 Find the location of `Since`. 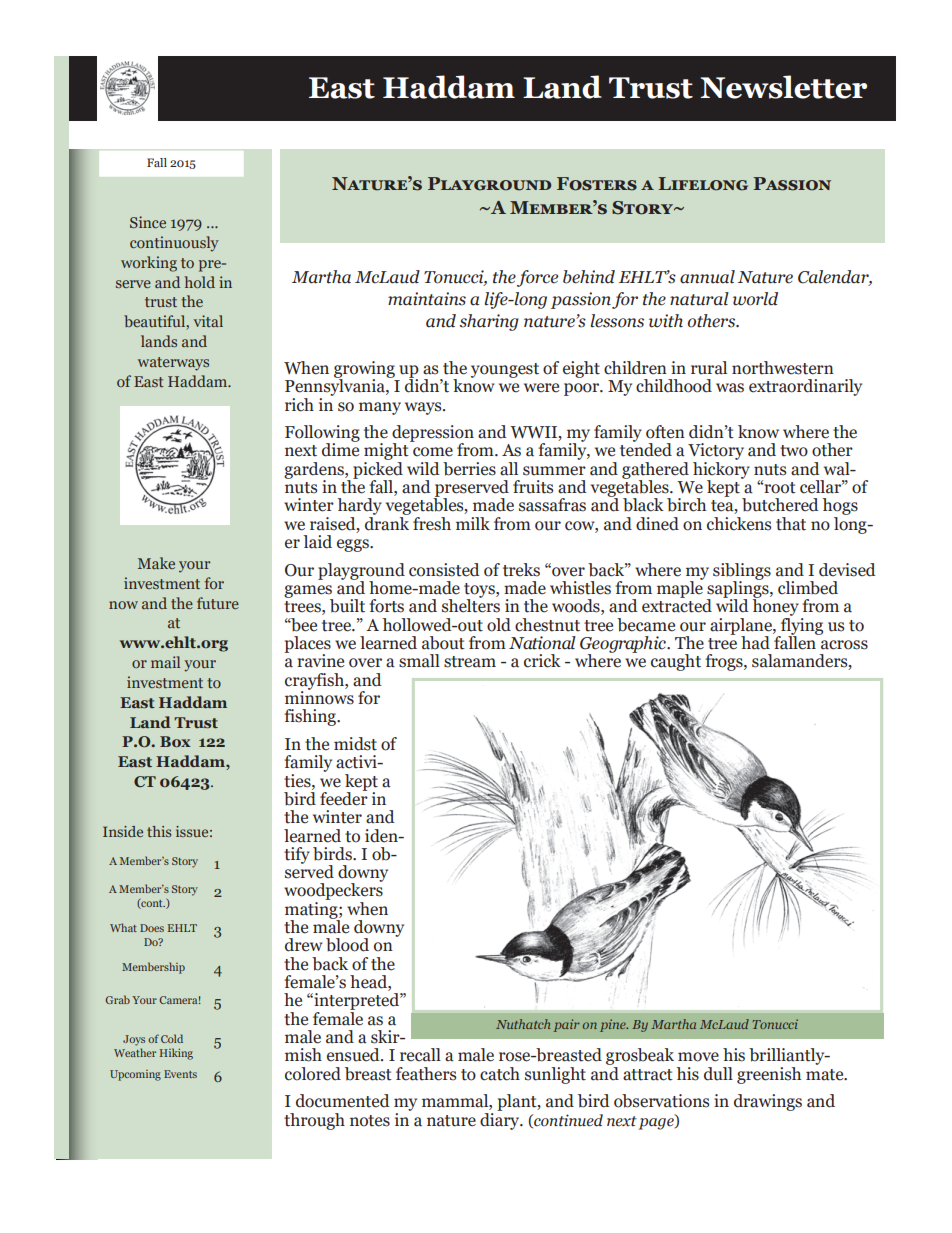

Since is located at coordinates (148, 222).
